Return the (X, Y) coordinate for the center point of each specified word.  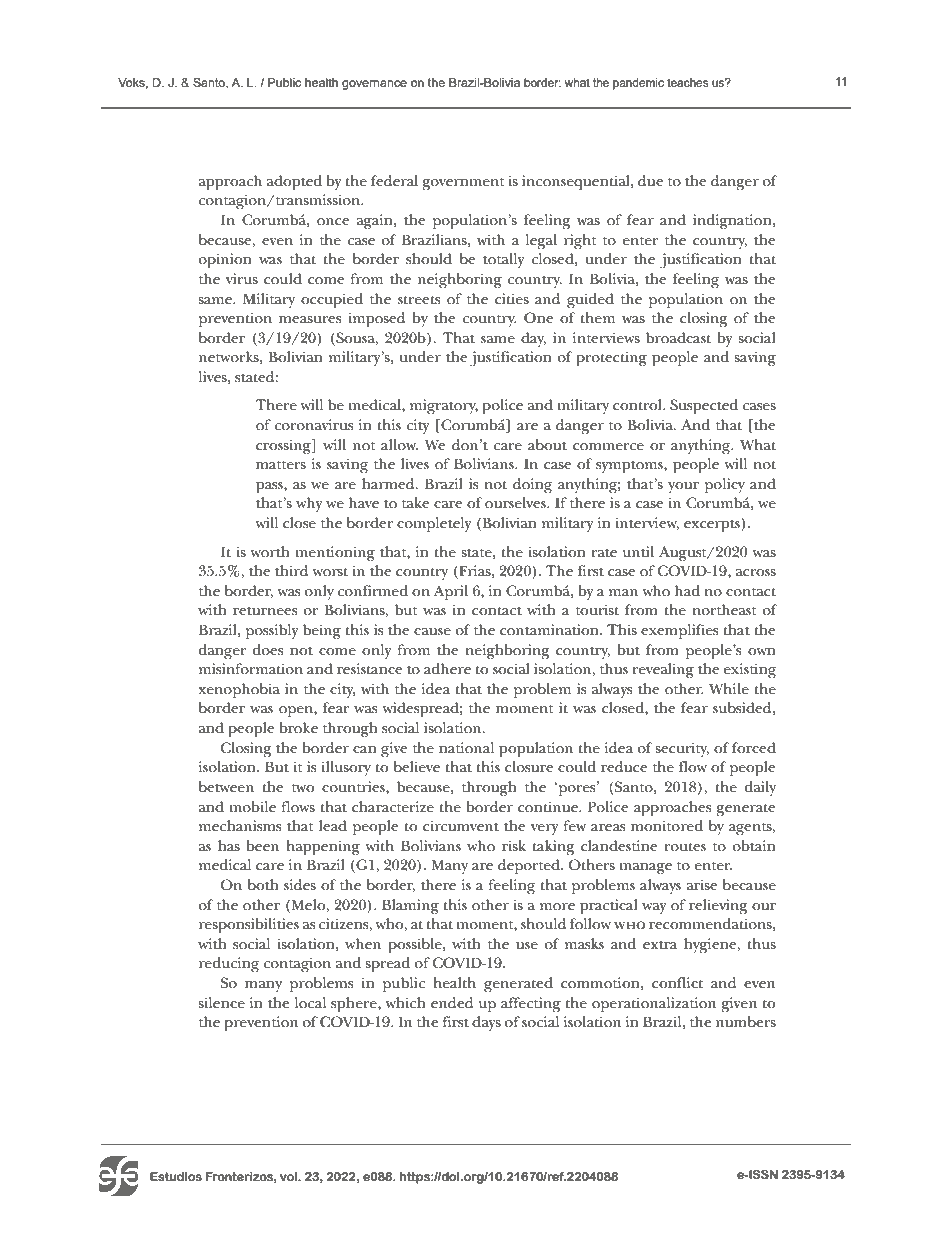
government (463, 184)
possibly (272, 632)
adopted (294, 183)
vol (289, 1176)
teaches (687, 82)
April (451, 593)
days (486, 1023)
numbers (746, 1021)
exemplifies (679, 632)
